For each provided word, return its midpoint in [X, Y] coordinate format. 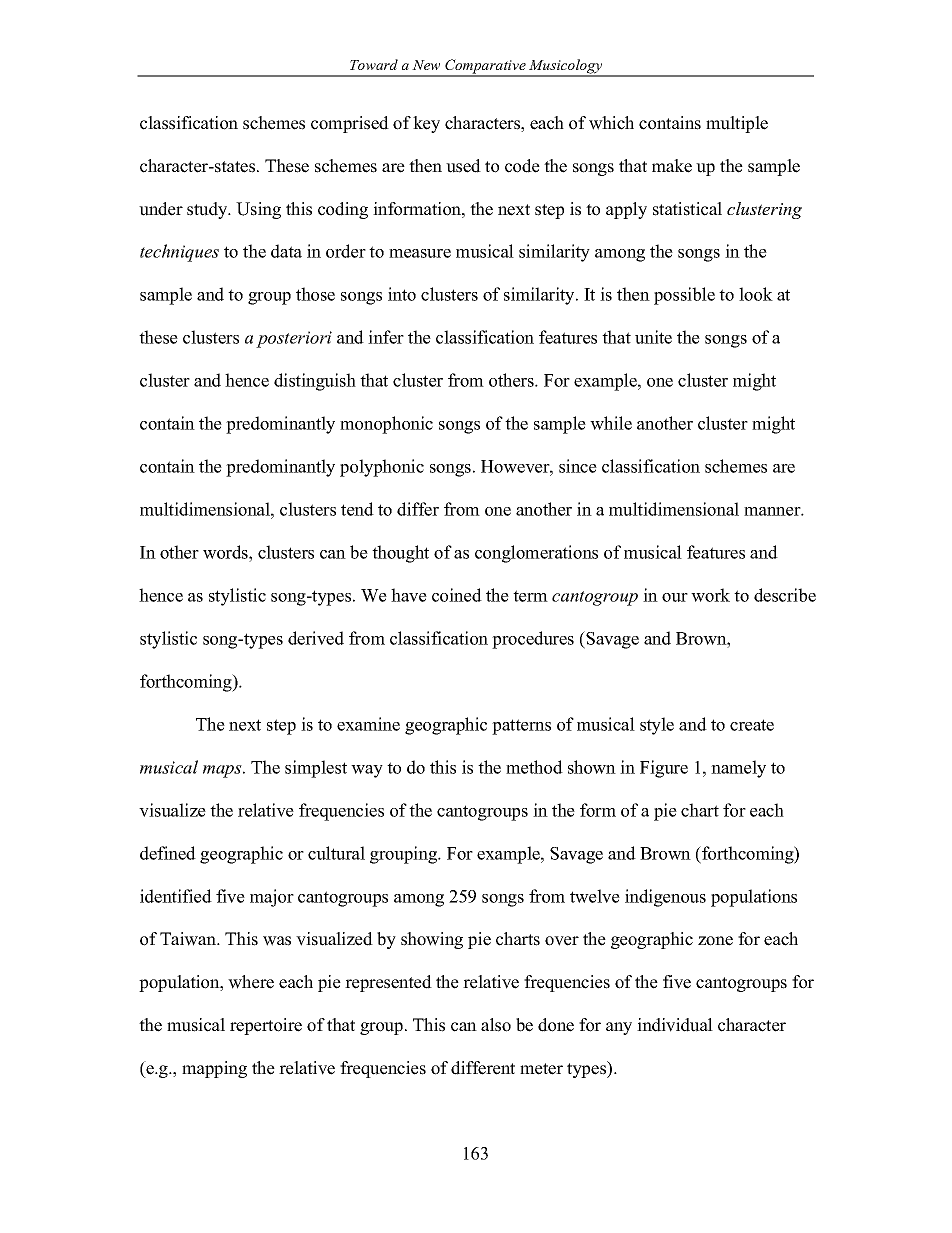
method [534, 767]
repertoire [266, 1026]
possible [684, 296]
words [226, 552]
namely [738, 769]
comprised [350, 124]
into [402, 294]
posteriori [294, 339]
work [710, 595]
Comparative [485, 67]
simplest [316, 769]
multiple [737, 124]
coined [457, 595]
